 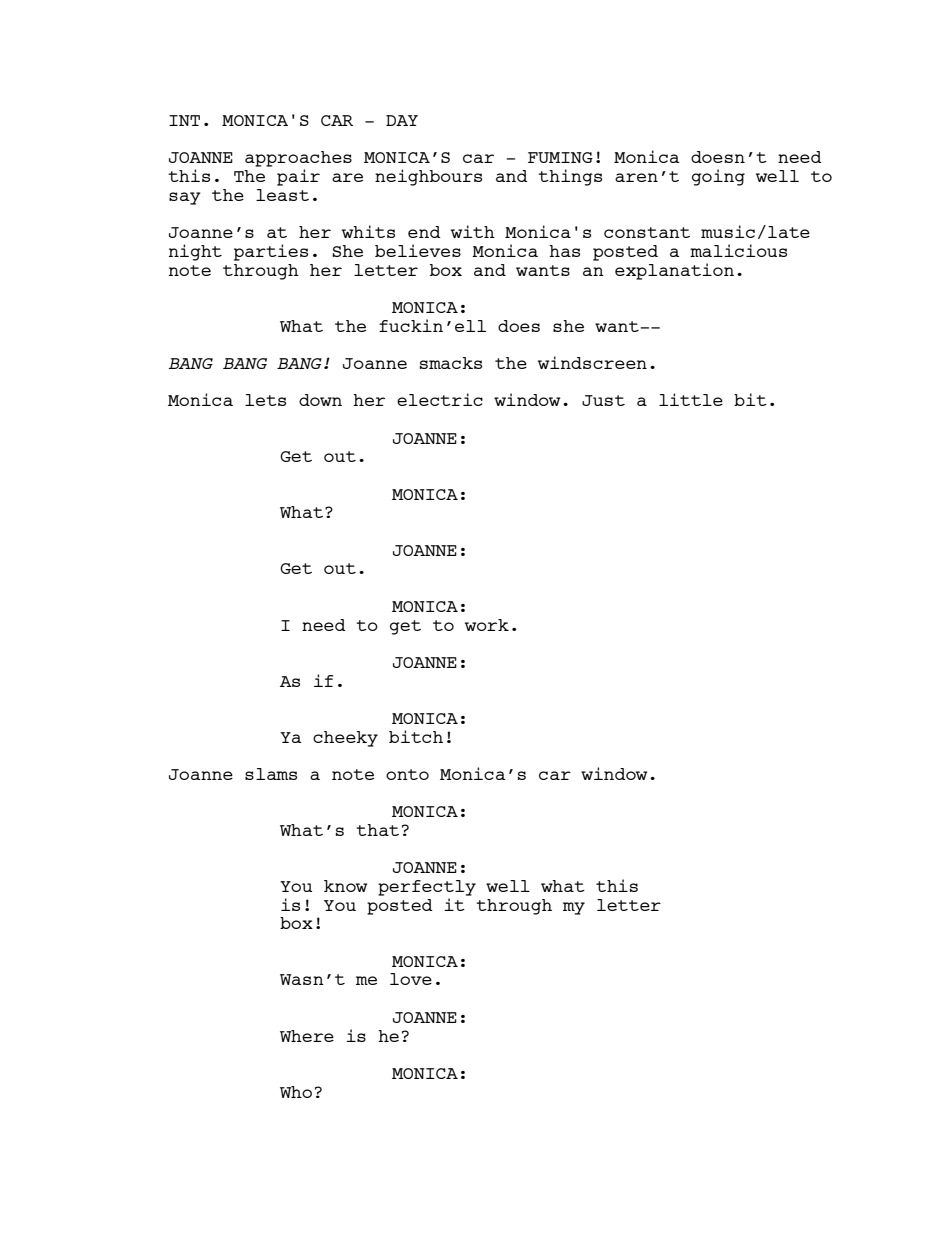 I want to click on onto, so click(x=407, y=774).
